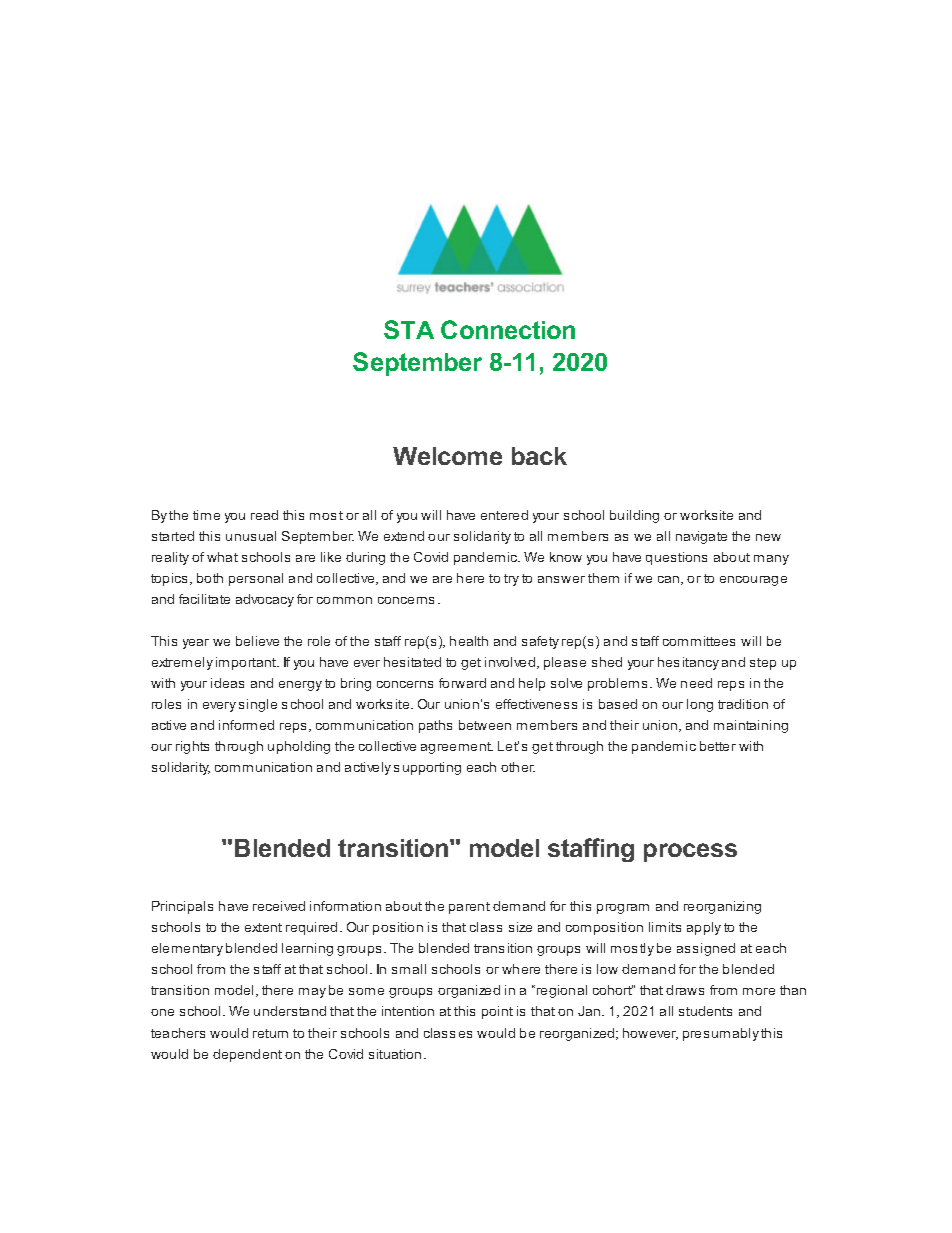 The image size is (952, 1233). What do you see at coordinates (690, 852) in the screenshot?
I see `process` at bounding box center [690, 852].
